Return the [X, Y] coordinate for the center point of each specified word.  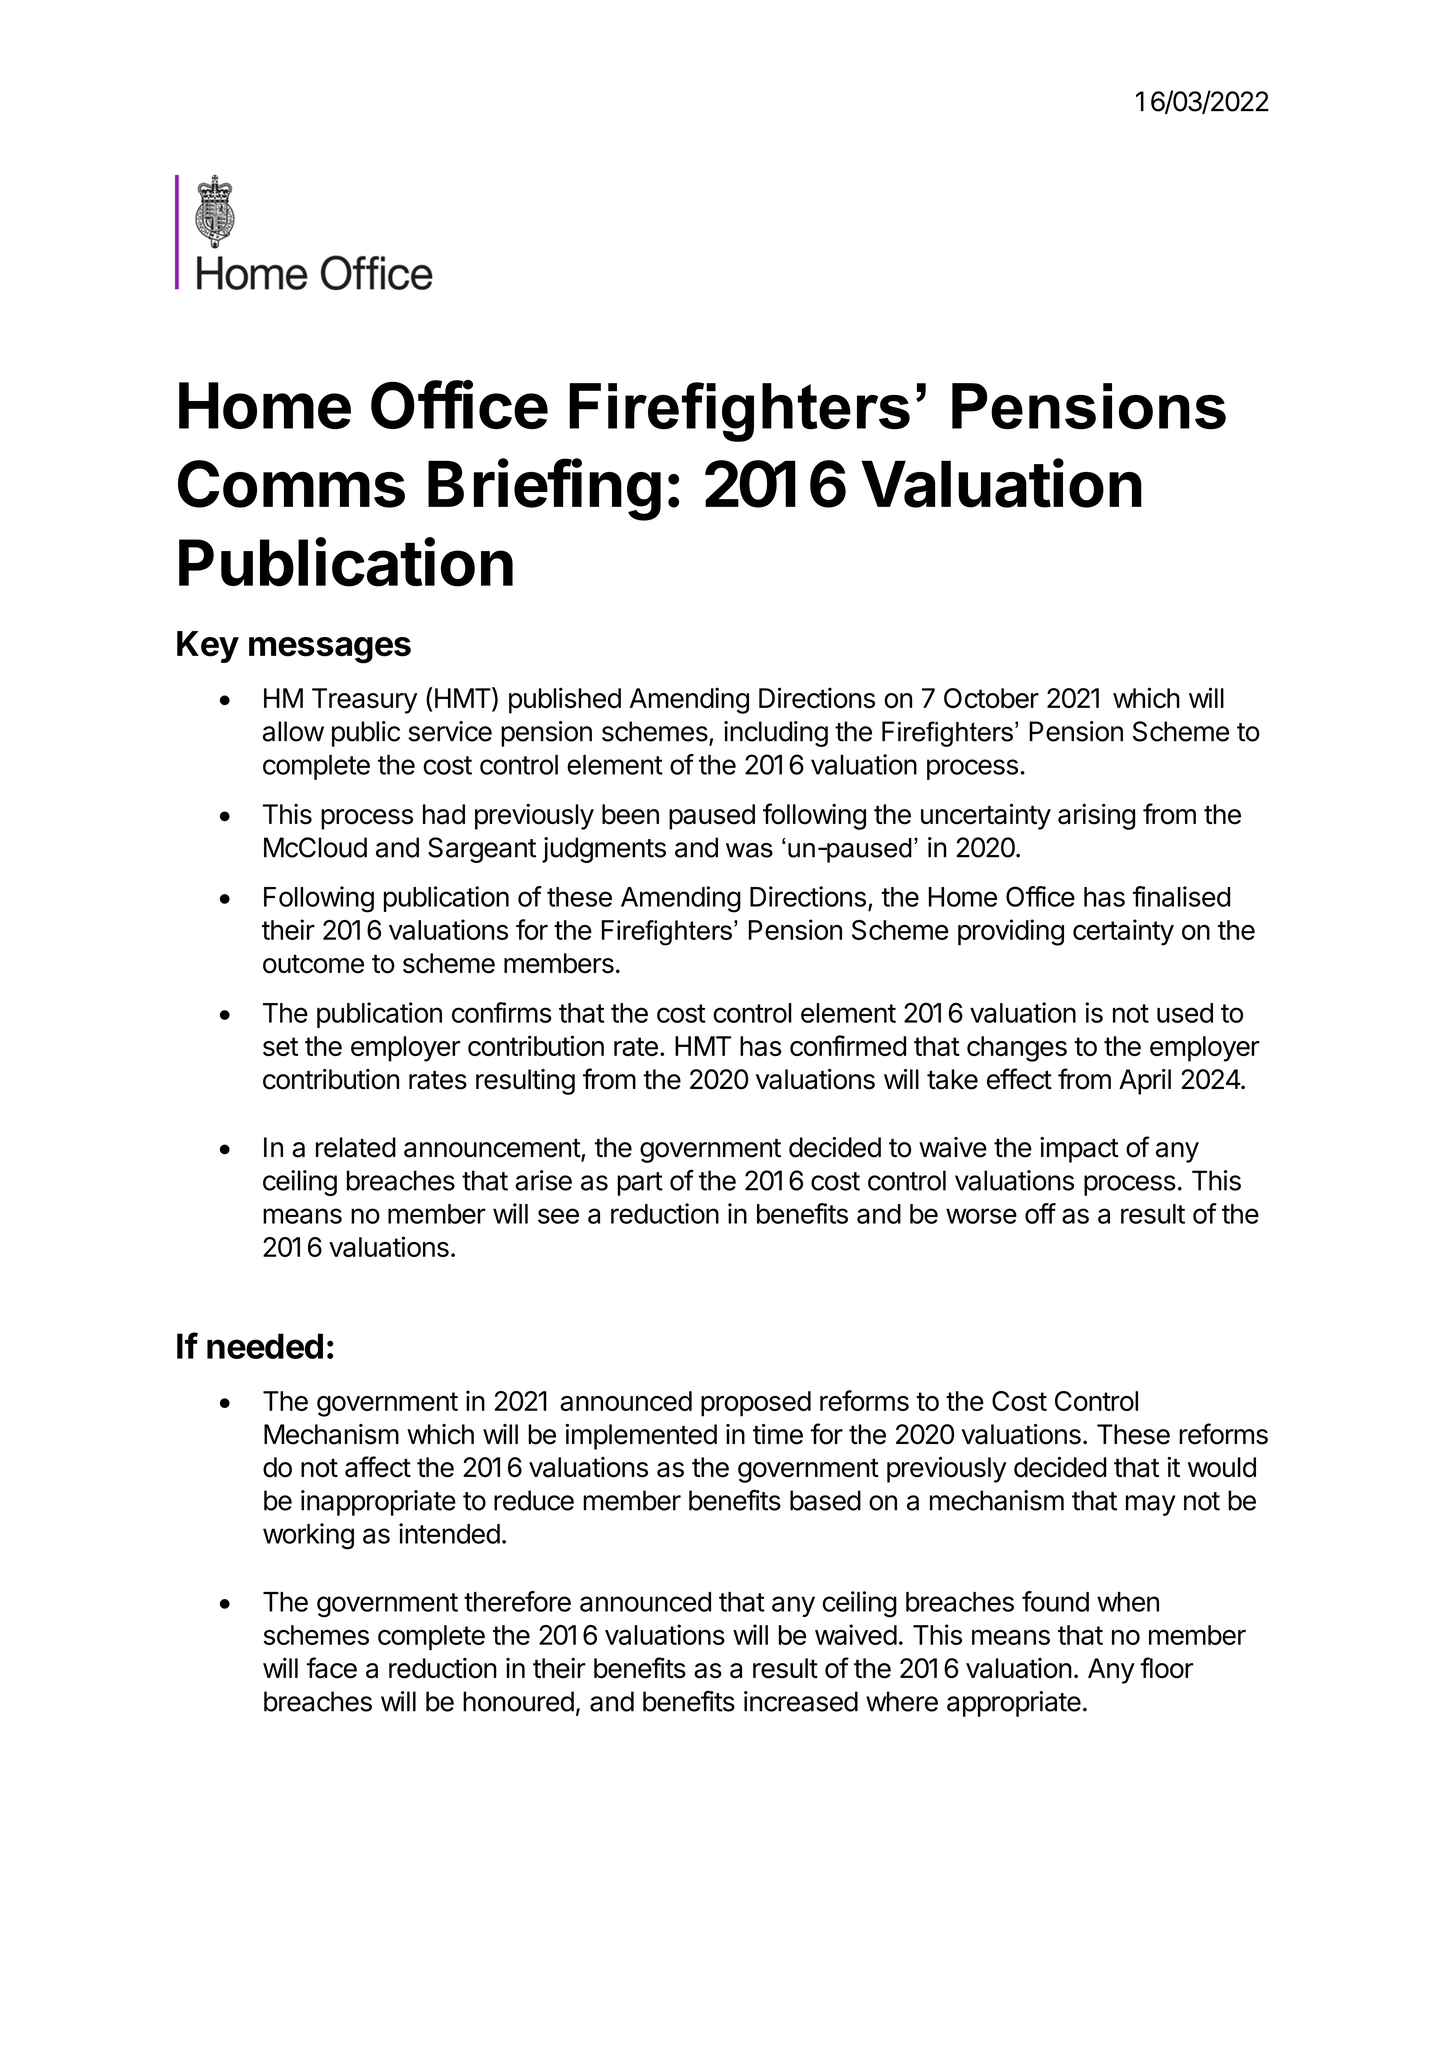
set [280, 1046]
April [1145, 1082]
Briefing [544, 489]
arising [1096, 816]
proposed [756, 1404]
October [991, 698]
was [749, 850]
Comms [291, 484]
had [444, 814]
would [1222, 1467]
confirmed [848, 1045]
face [331, 1668]
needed [265, 1346]
